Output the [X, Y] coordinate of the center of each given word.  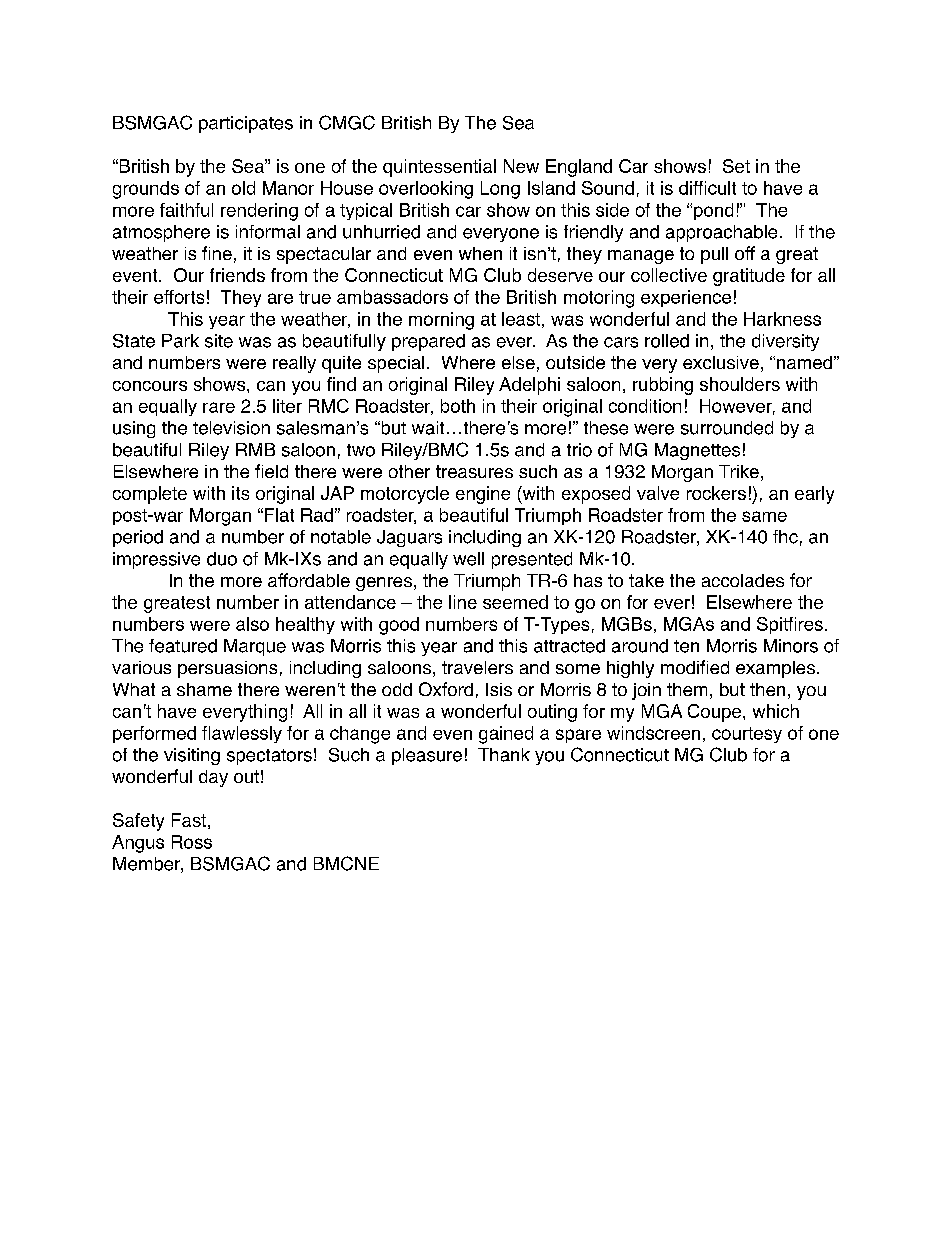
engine [483, 495]
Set [736, 166]
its [240, 493]
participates [246, 124]
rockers [716, 493]
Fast [189, 820]
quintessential [439, 168]
